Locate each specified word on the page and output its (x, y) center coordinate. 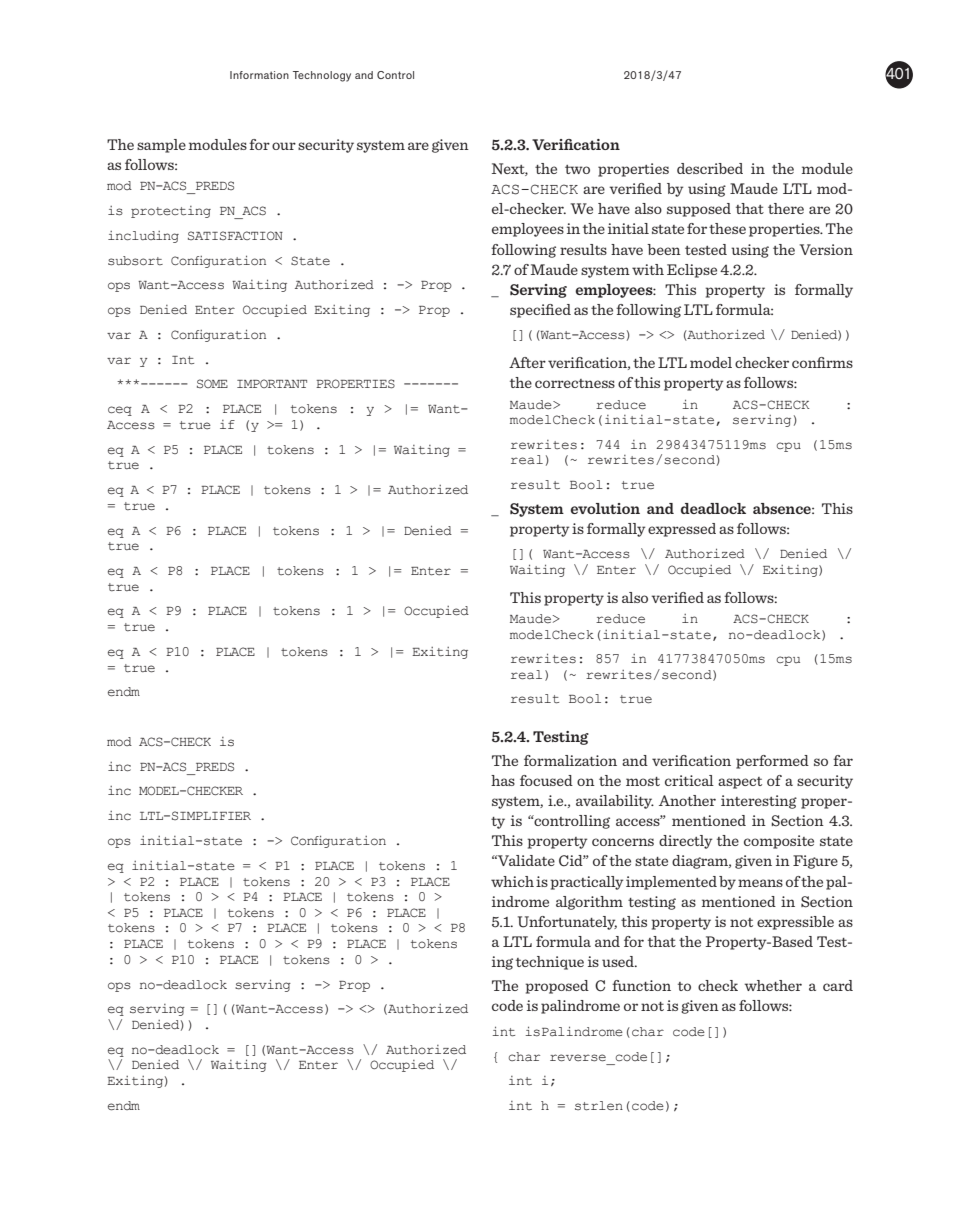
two (577, 169)
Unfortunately (567, 923)
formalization (570, 760)
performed (772, 762)
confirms (822, 362)
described (710, 168)
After (527, 362)
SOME (212, 383)
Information (259, 75)
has (503, 780)
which (512, 881)
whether (773, 985)
